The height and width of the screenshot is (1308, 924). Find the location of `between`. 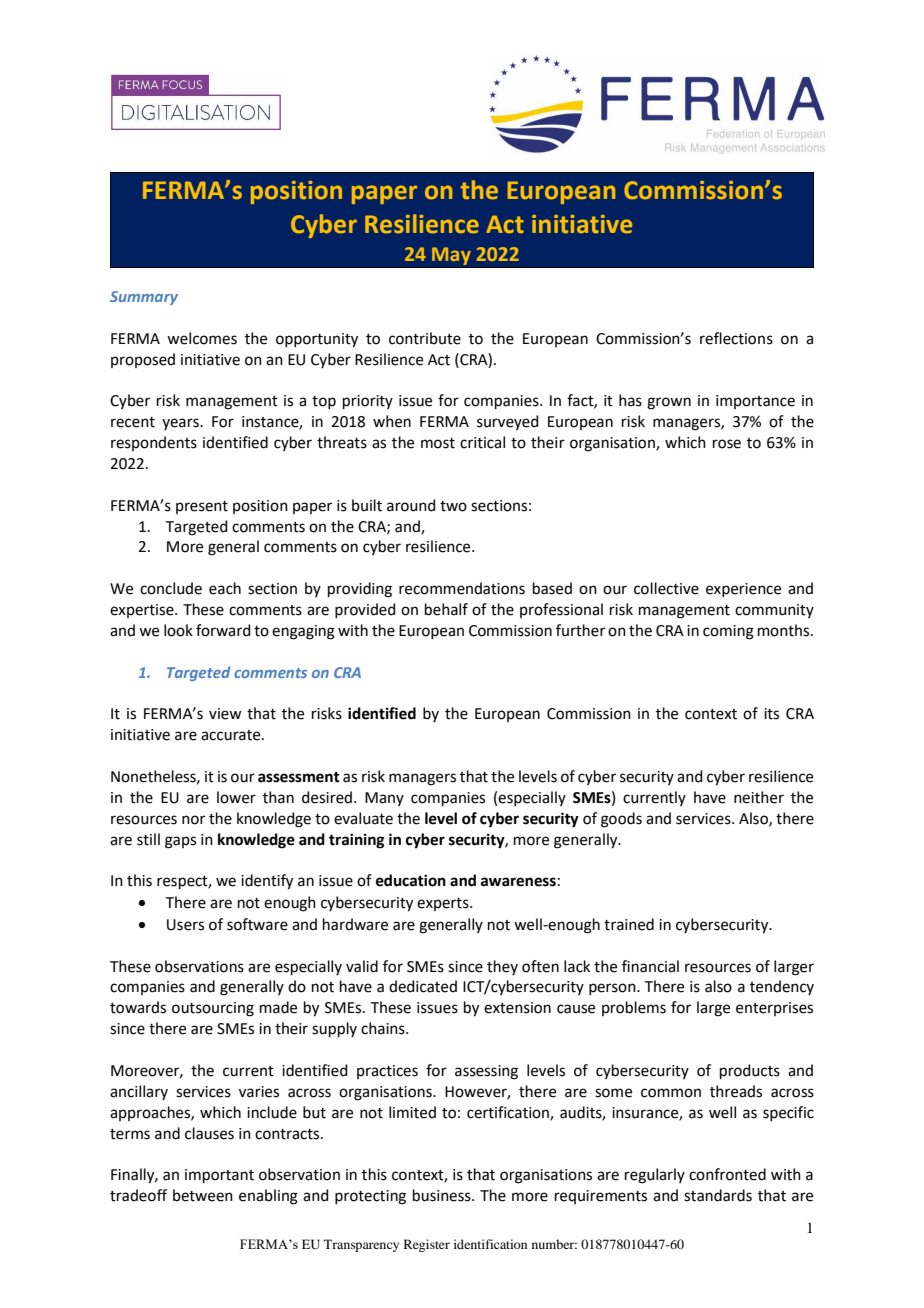

between is located at coordinates (203, 1195).
